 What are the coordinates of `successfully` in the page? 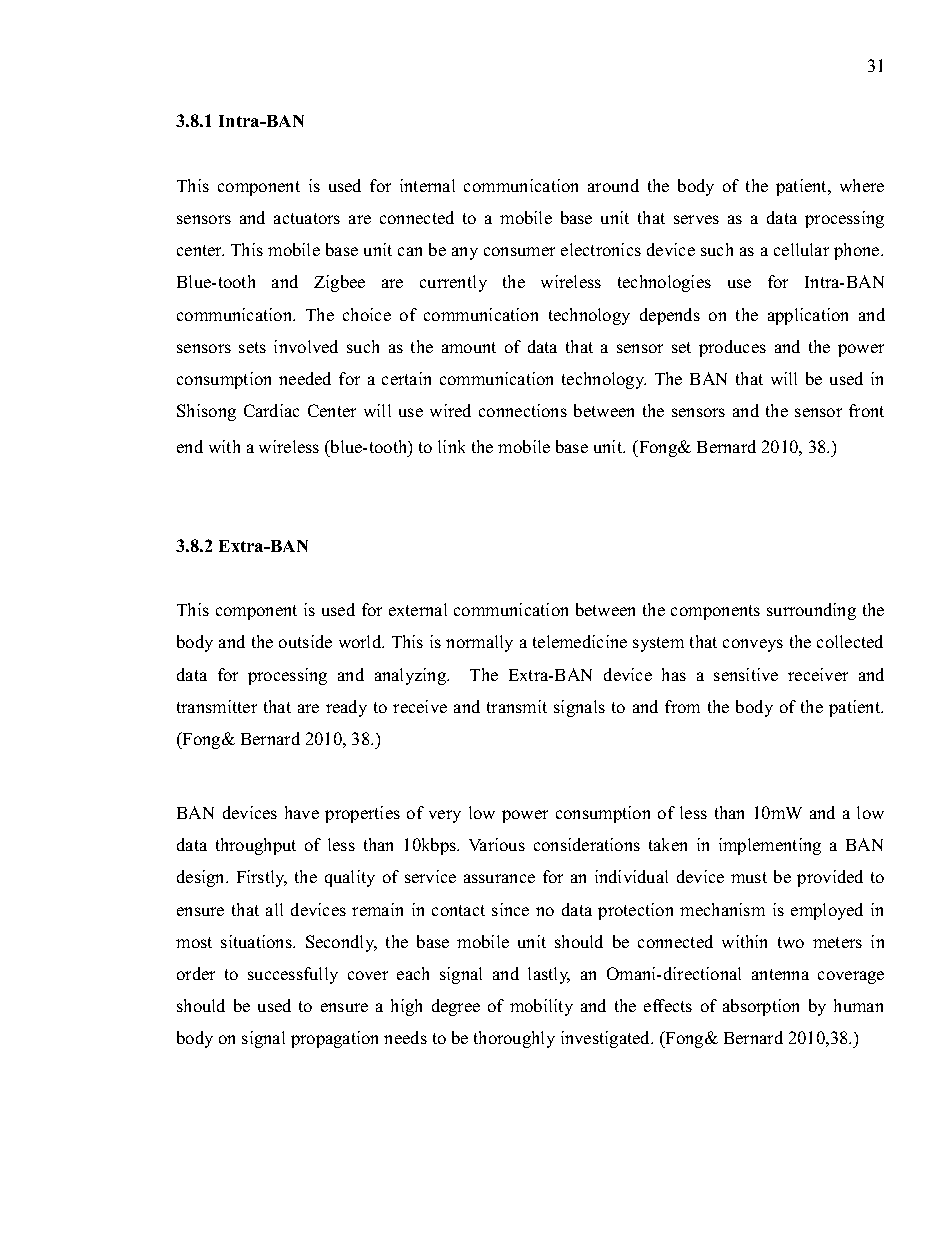 It's located at (293, 975).
